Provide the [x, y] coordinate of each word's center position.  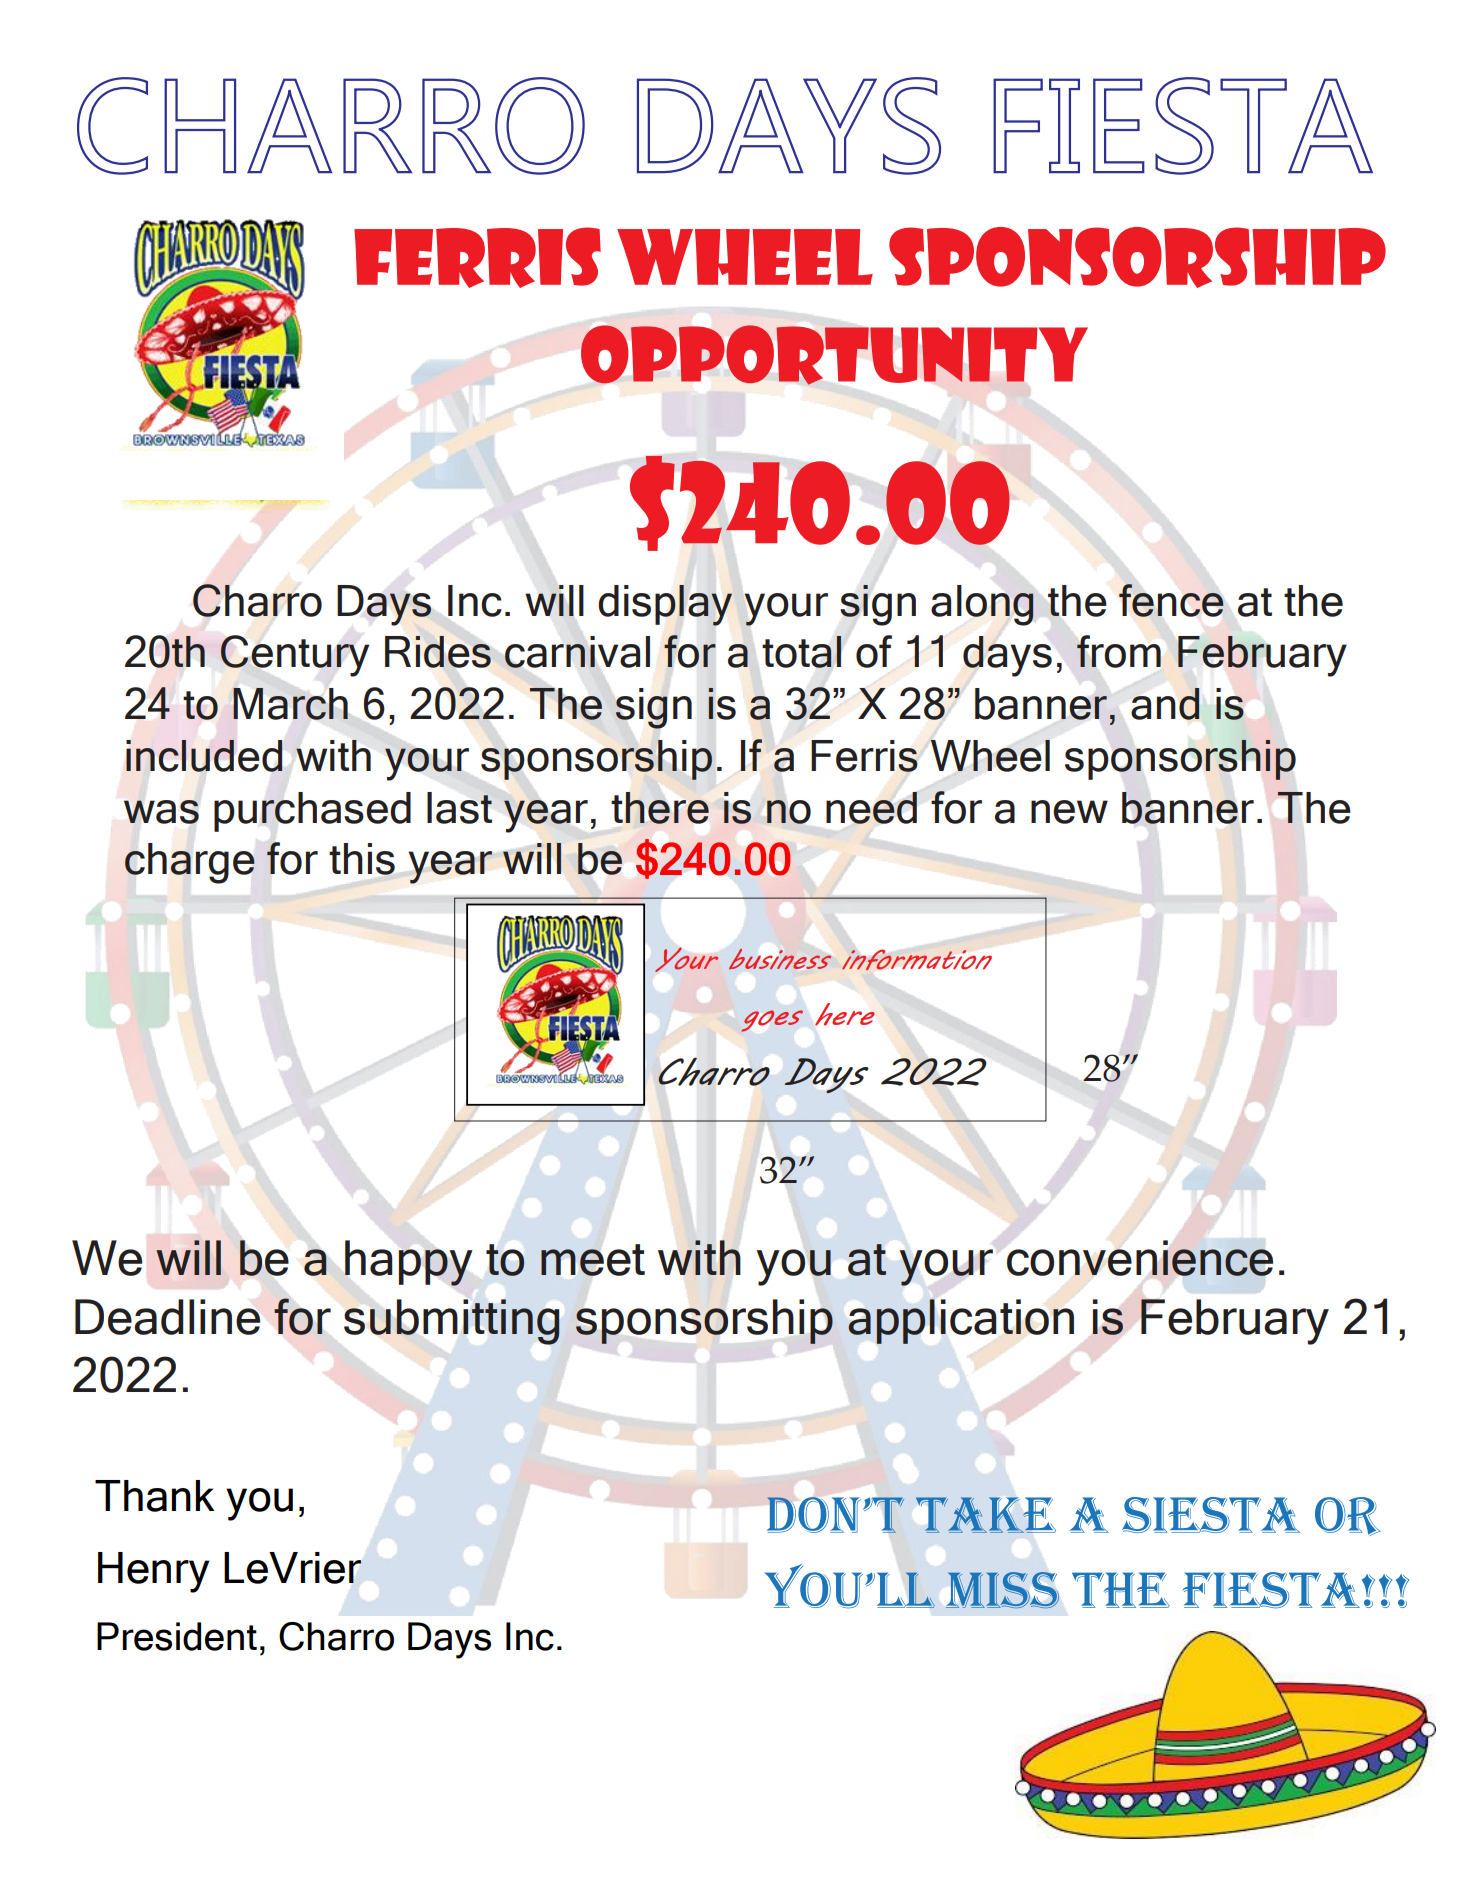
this [362, 859]
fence [1171, 600]
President [177, 1636]
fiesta [1272, 1590]
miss [1002, 1590]
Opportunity [834, 355]
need [871, 808]
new [1069, 812]
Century [294, 656]
